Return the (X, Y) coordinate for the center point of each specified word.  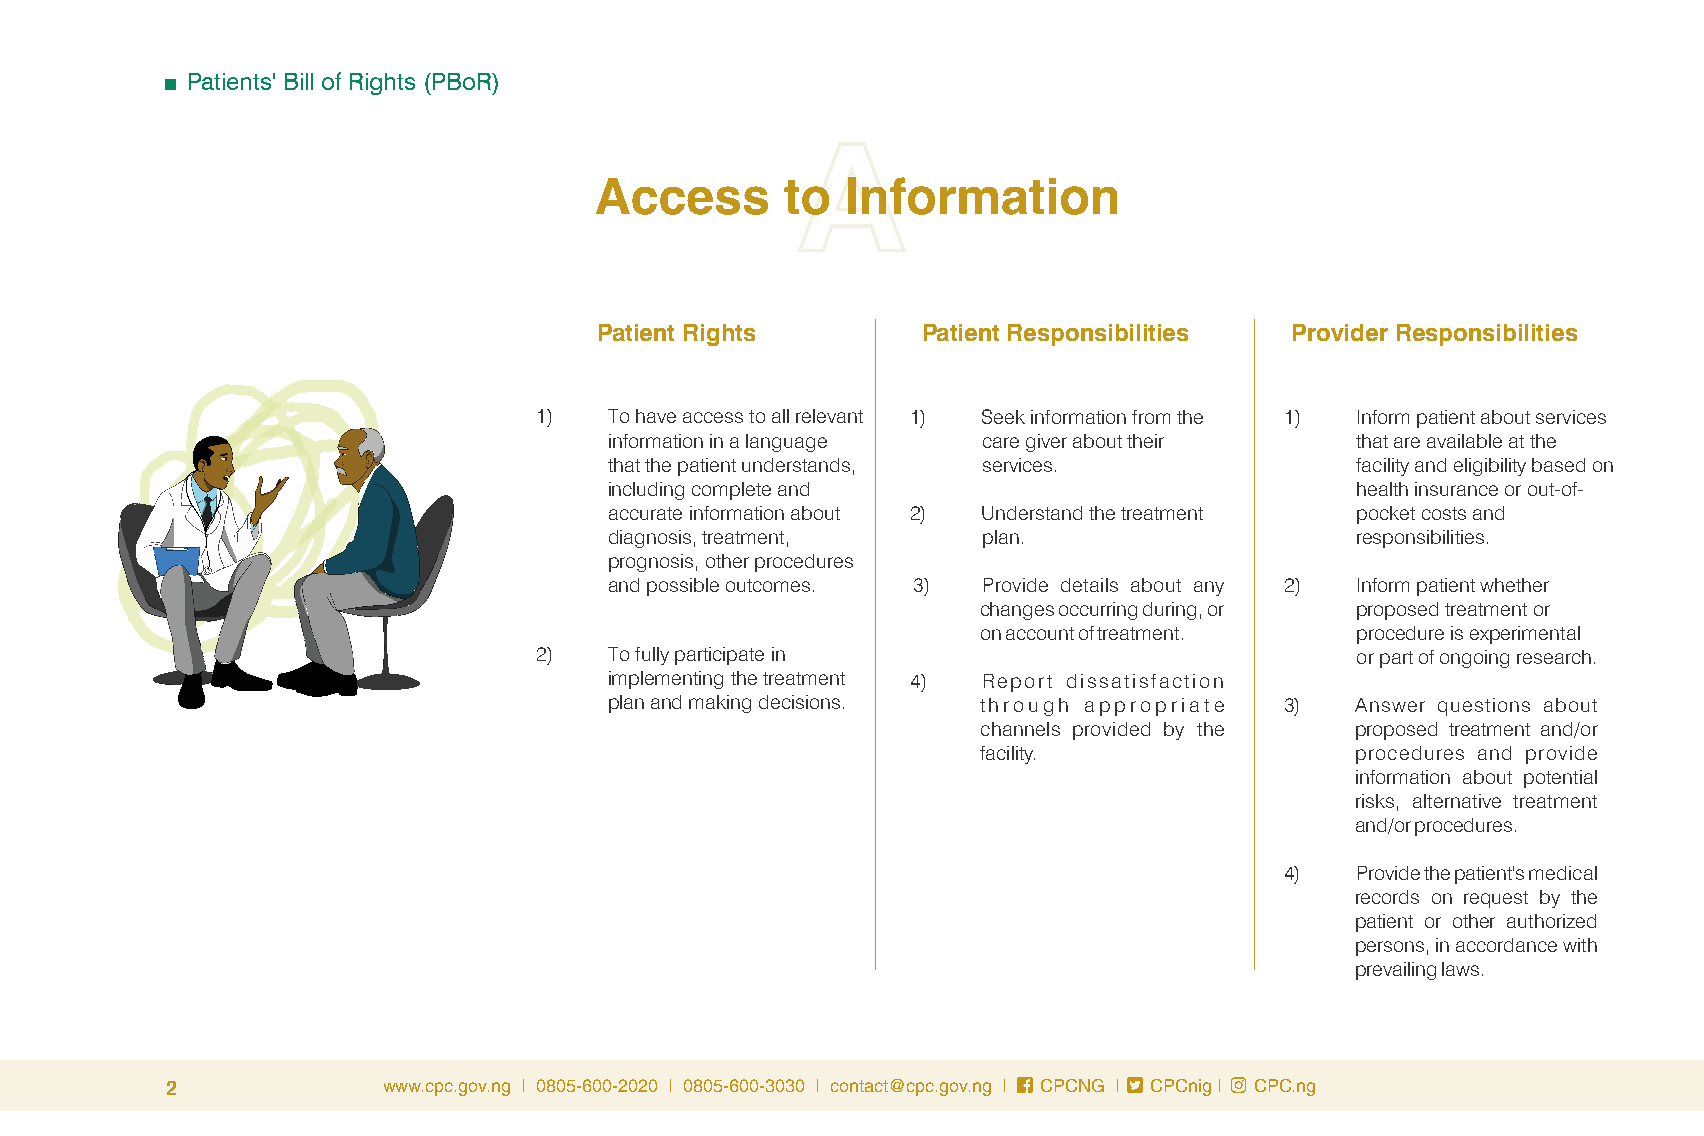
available (1464, 441)
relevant (829, 416)
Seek (1003, 416)
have (656, 416)
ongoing (1474, 659)
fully (652, 656)
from (1151, 417)
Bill (299, 81)
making (720, 704)
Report (1018, 683)
